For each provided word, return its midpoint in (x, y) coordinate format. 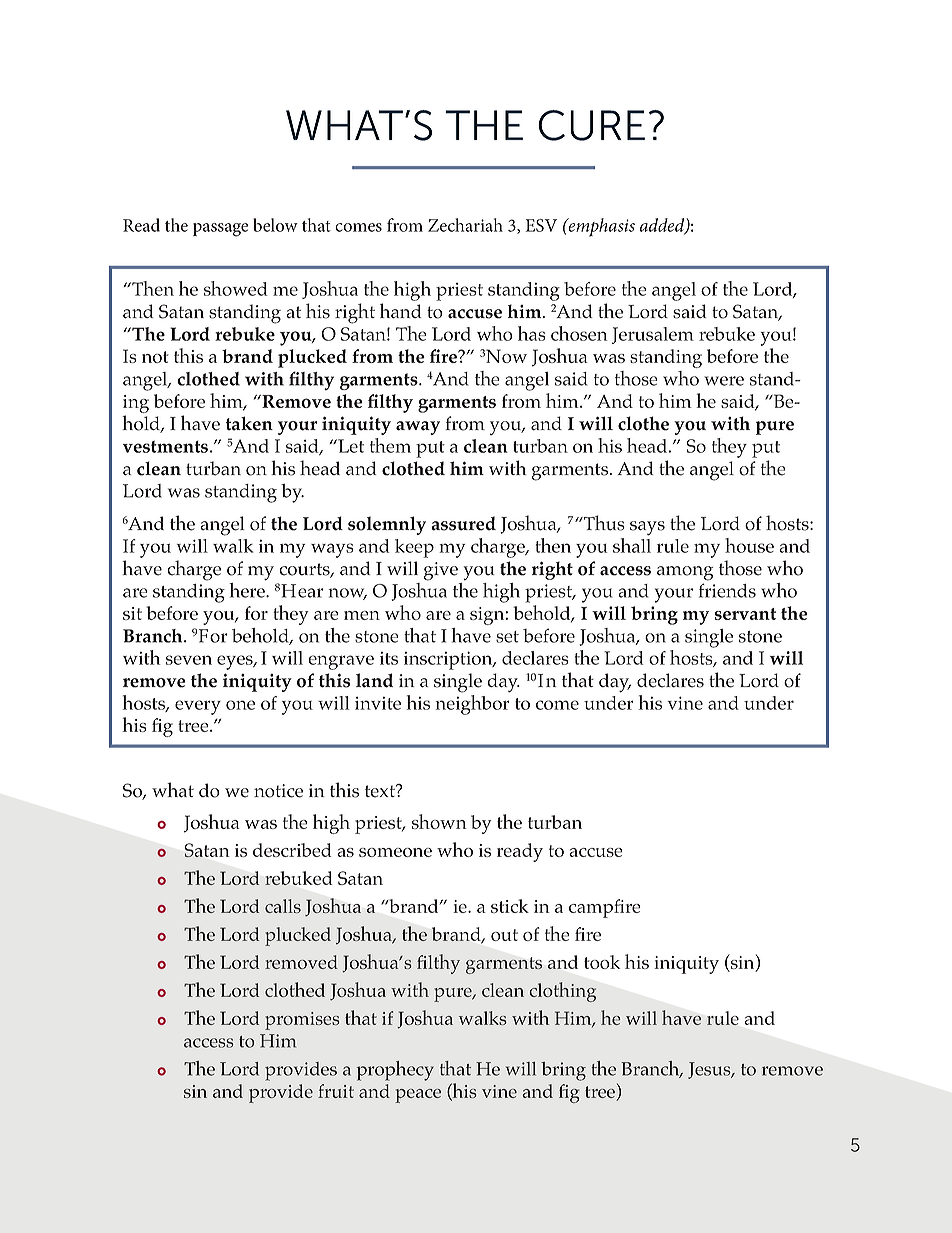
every (198, 707)
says (647, 528)
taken (249, 423)
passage (220, 230)
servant (745, 614)
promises (302, 1021)
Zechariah (465, 225)
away (418, 428)
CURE (591, 125)
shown (439, 821)
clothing (562, 992)
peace (418, 1096)
